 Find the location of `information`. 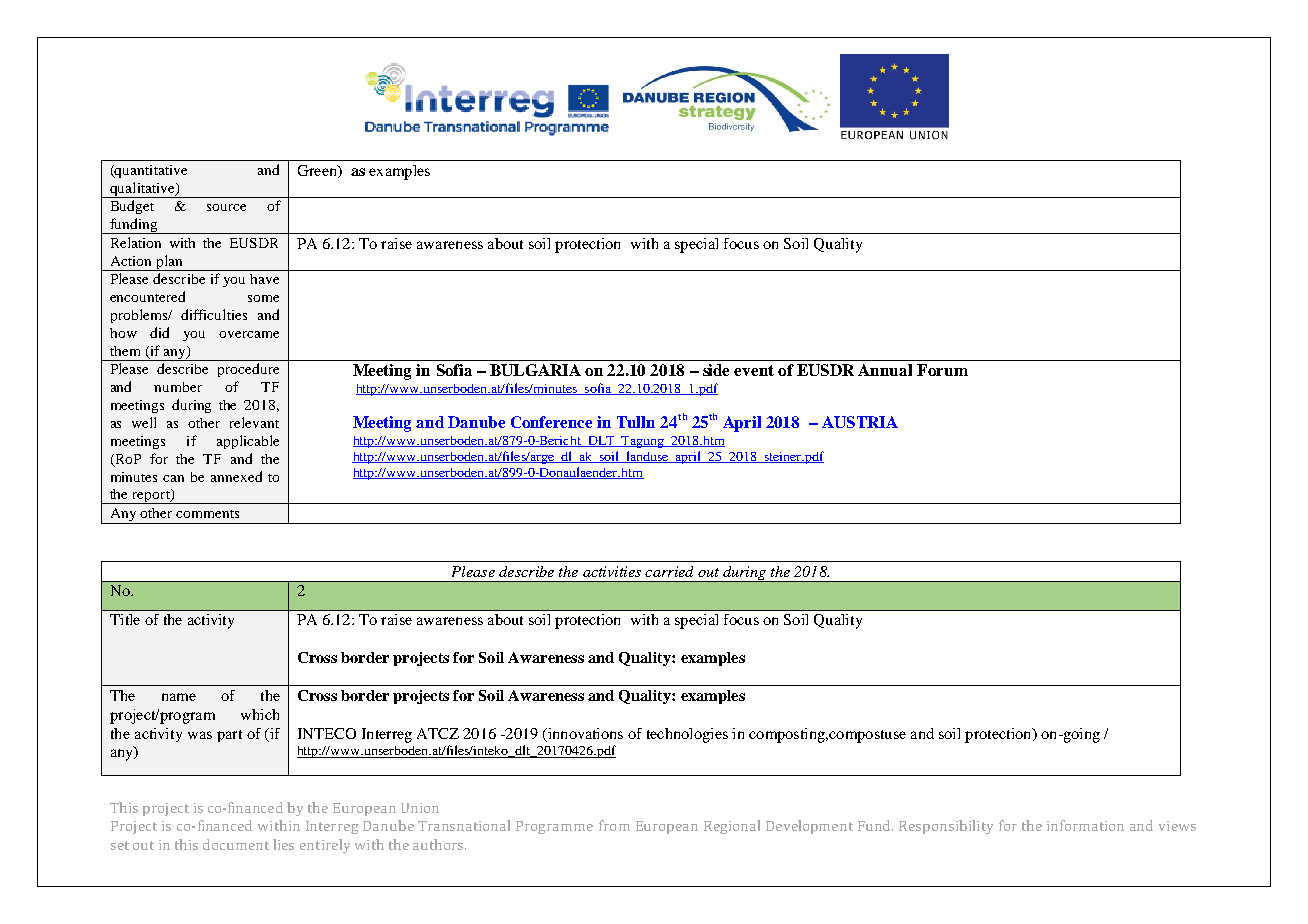

information is located at coordinates (1085, 825).
